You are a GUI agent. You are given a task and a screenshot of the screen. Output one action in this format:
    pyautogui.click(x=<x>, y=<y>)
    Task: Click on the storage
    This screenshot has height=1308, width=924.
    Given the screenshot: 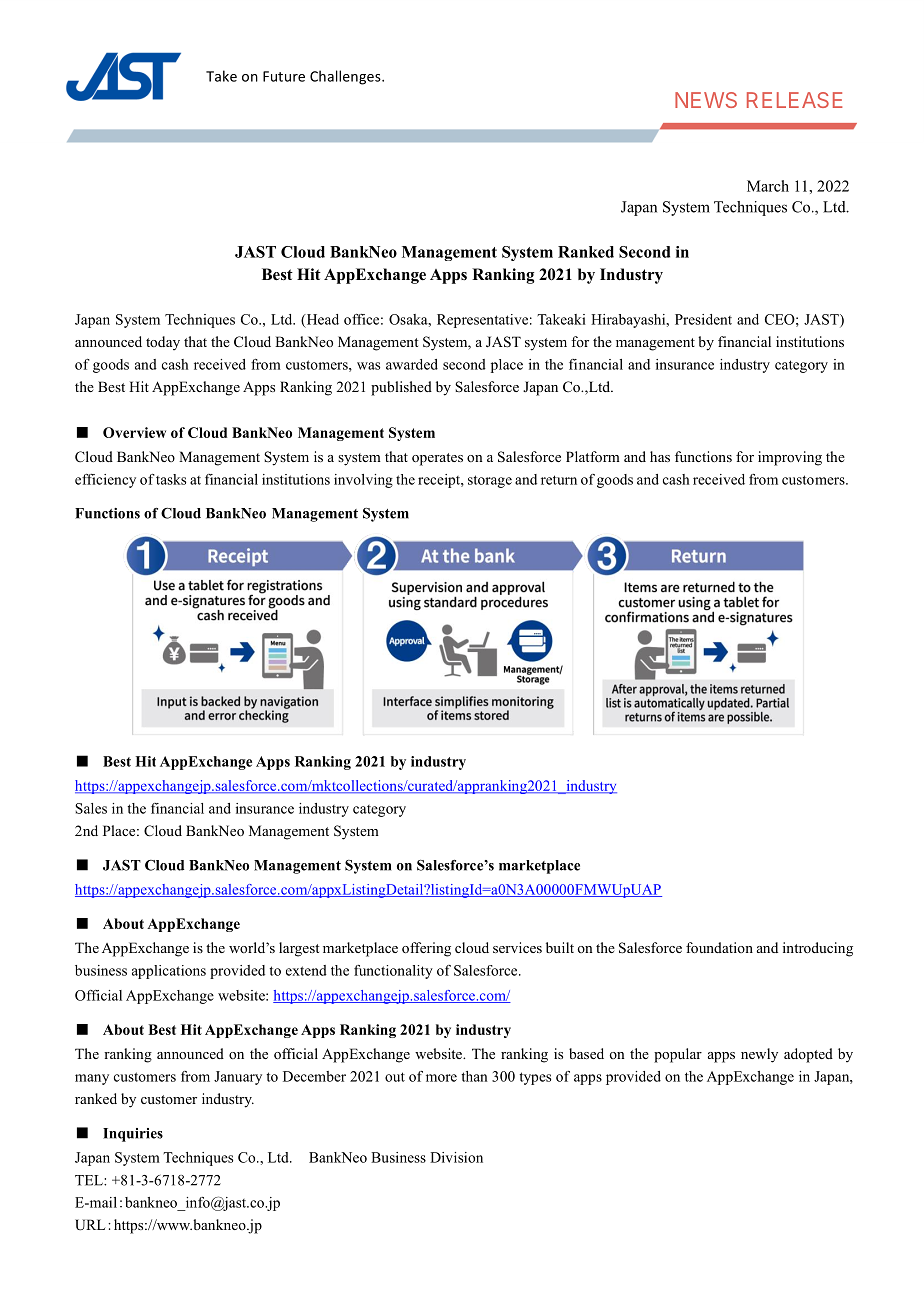 What is the action you would take?
    pyautogui.click(x=490, y=481)
